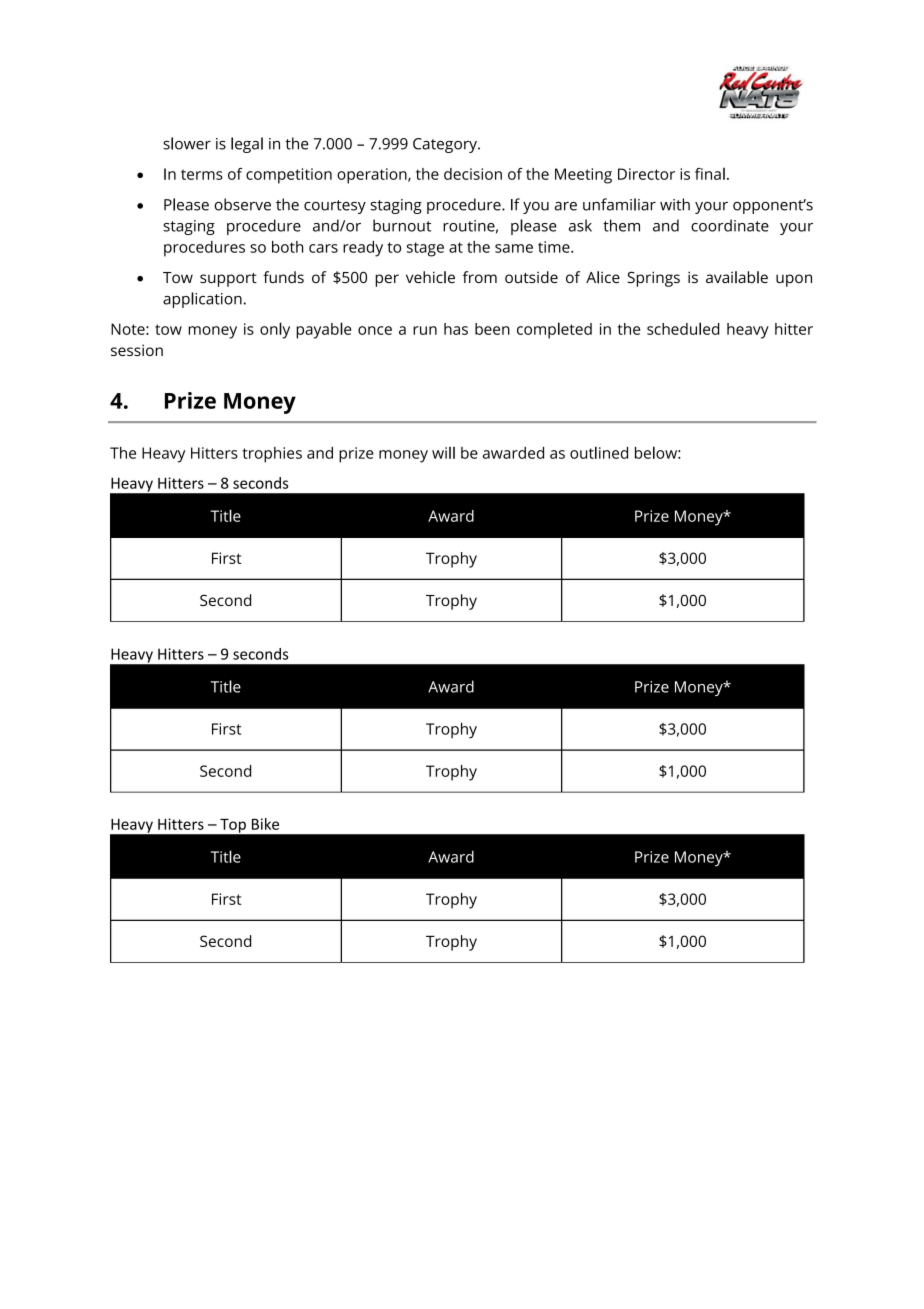  What do you see at coordinates (265, 824) in the screenshot?
I see `Bike` at bounding box center [265, 824].
